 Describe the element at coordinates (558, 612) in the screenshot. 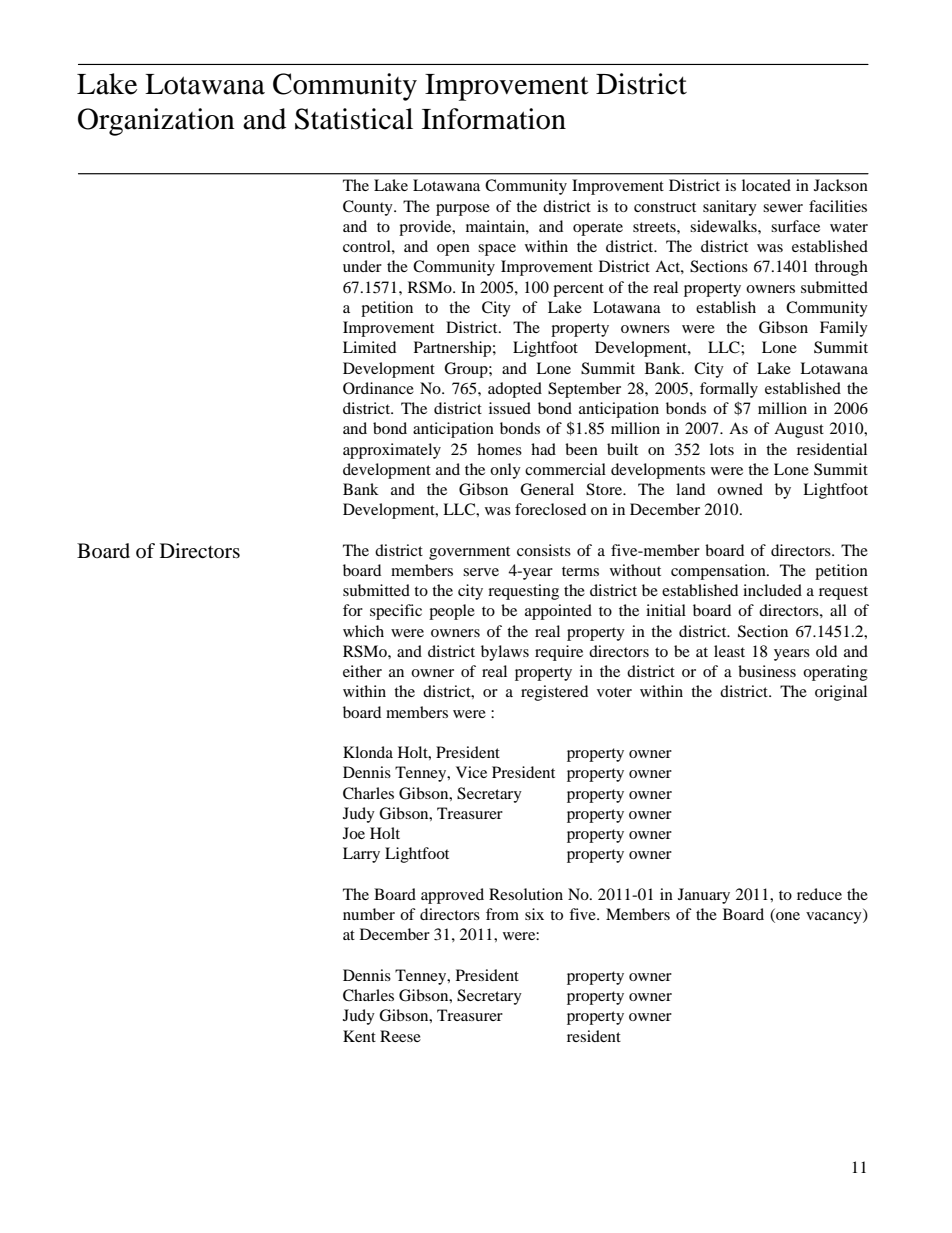

I see `appointed` at that location.
